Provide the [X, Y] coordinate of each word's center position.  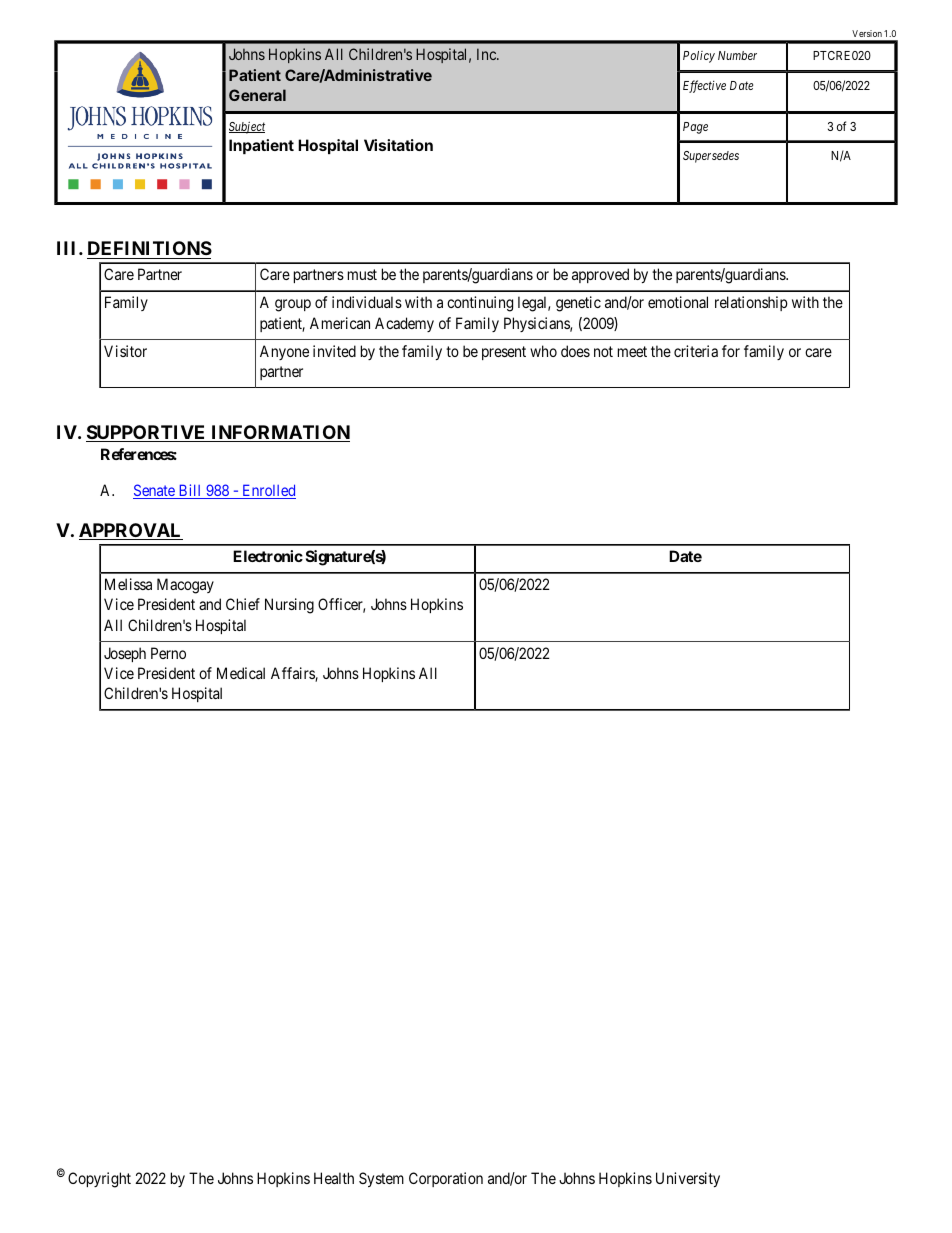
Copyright [99, 1180]
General [257, 95]
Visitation [398, 145]
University [688, 1179]
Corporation [446, 1179]
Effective [704, 86]
